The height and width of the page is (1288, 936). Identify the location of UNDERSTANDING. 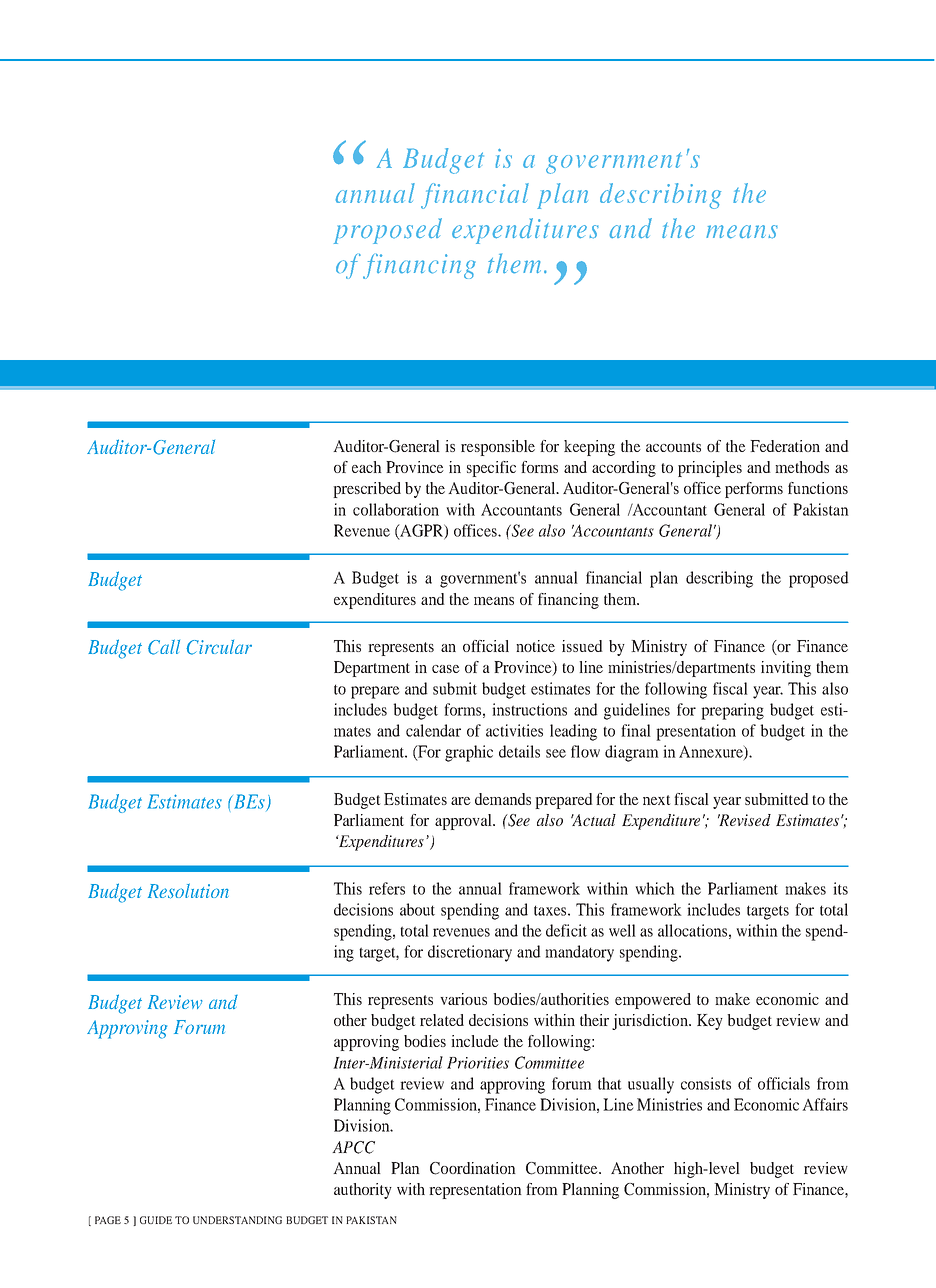
(237, 1220).
